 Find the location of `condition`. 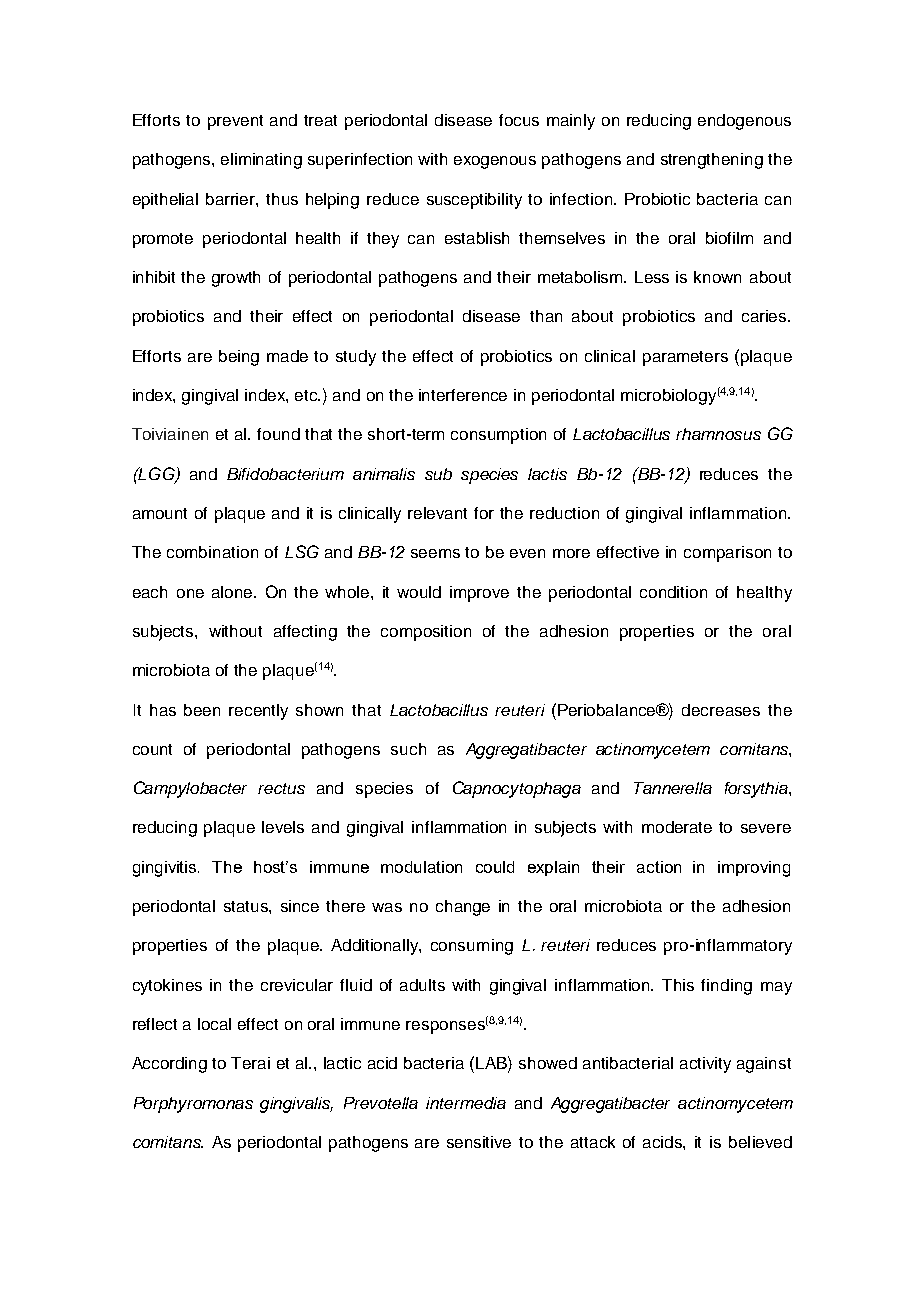

condition is located at coordinates (673, 592).
